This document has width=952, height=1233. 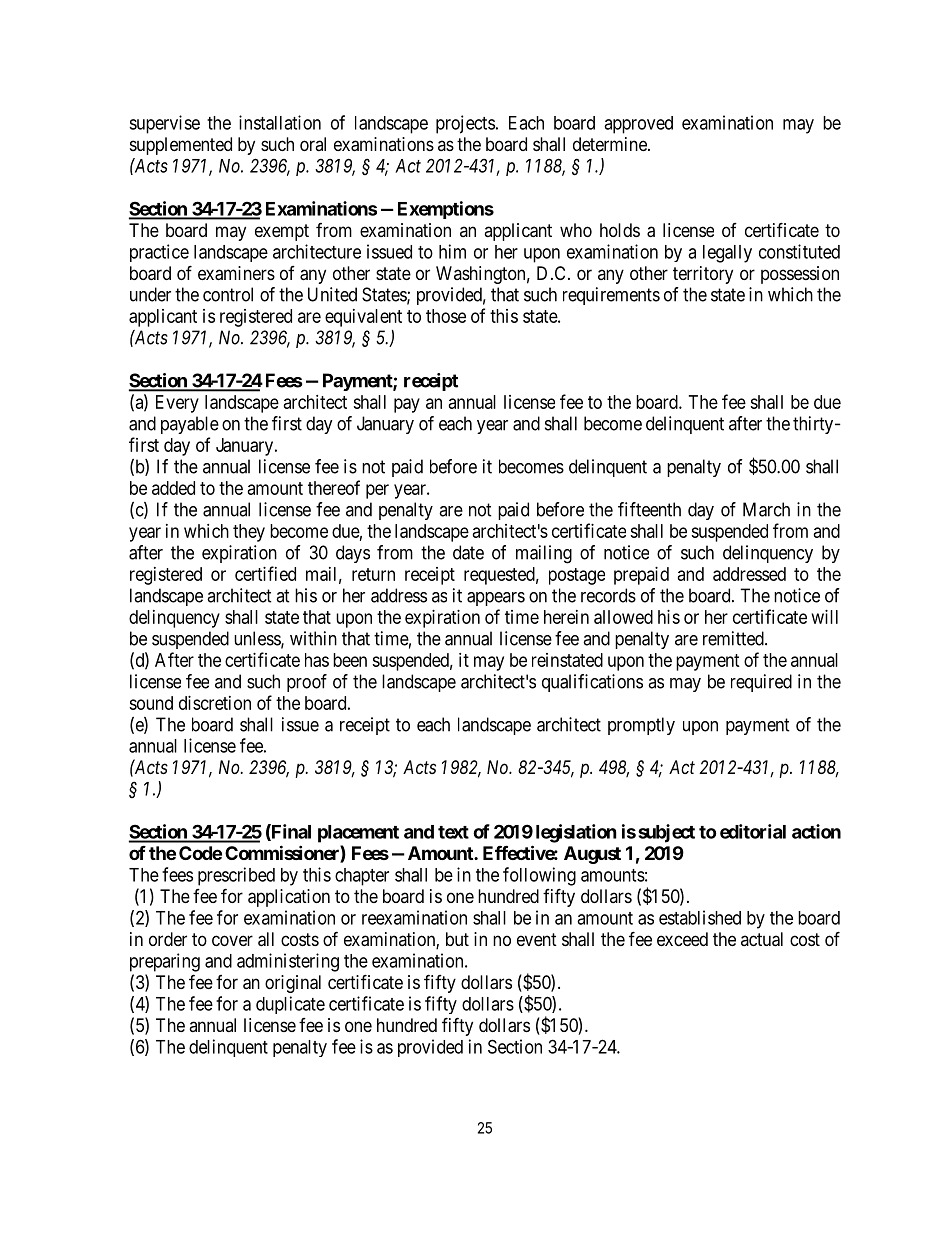 What do you see at coordinates (457, 939) in the document?
I see `but` at bounding box center [457, 939].
